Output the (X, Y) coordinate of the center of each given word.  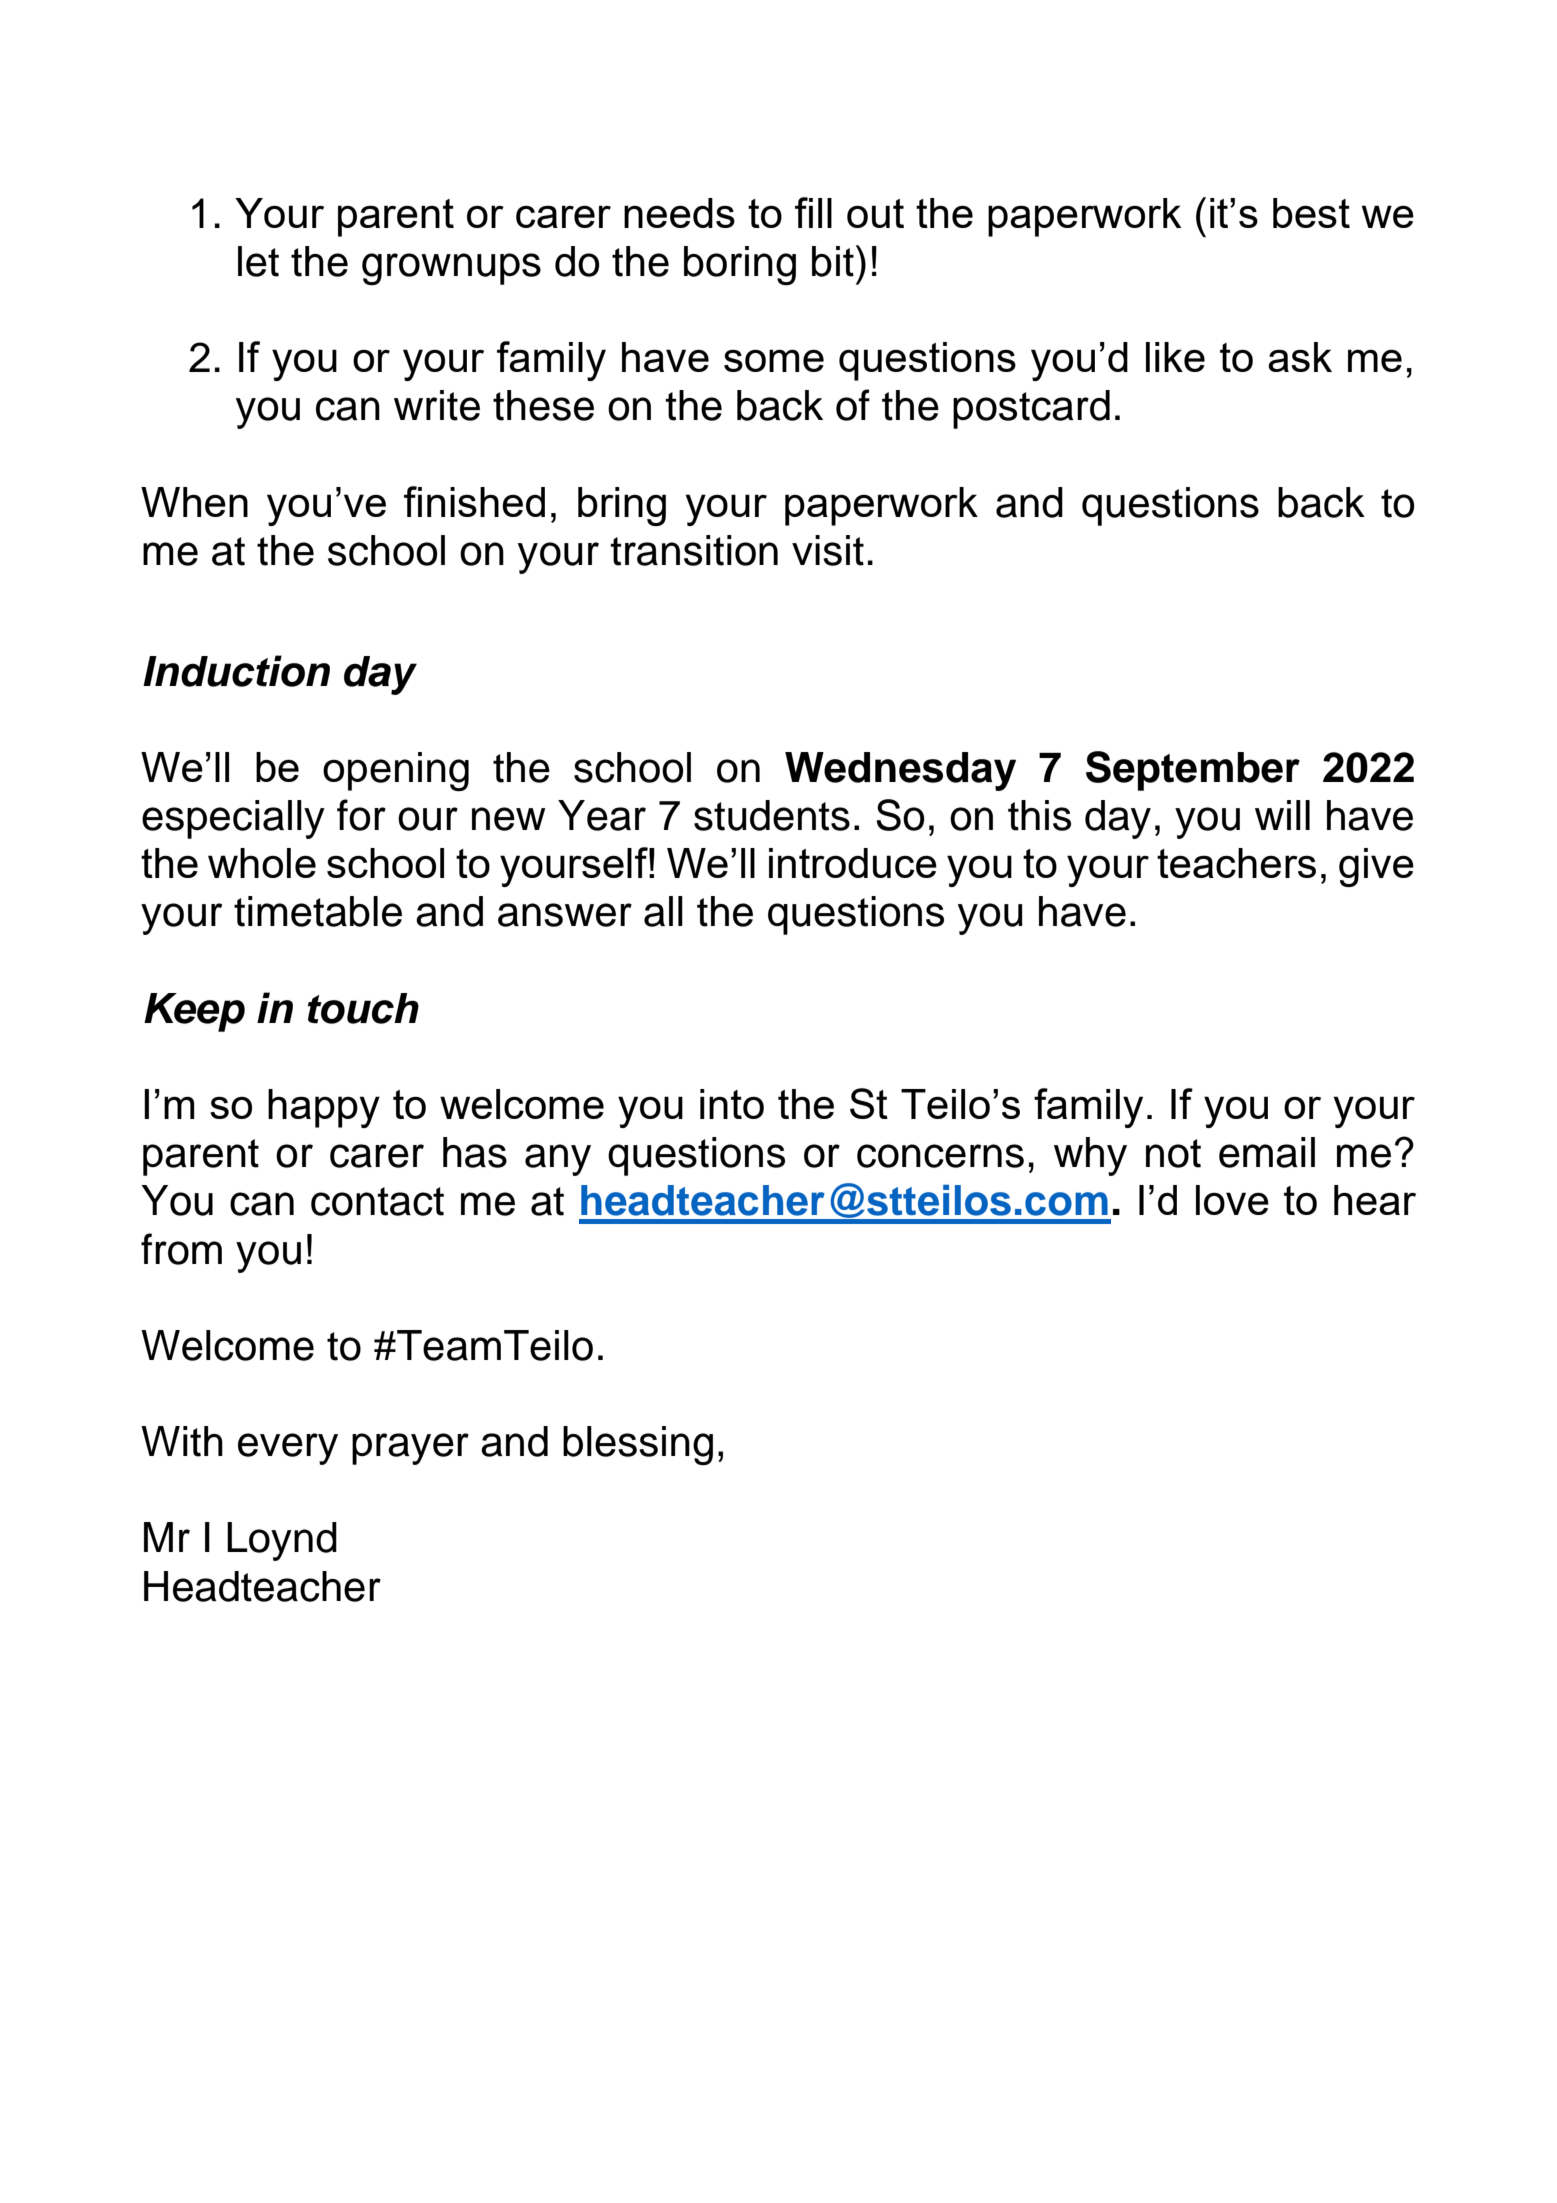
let (258, 261)
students (772, 815)
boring (740, 266)
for (361, 815)
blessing (638, 1446)
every (288, 1449)
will (1282, 815)
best (1311, 213)
